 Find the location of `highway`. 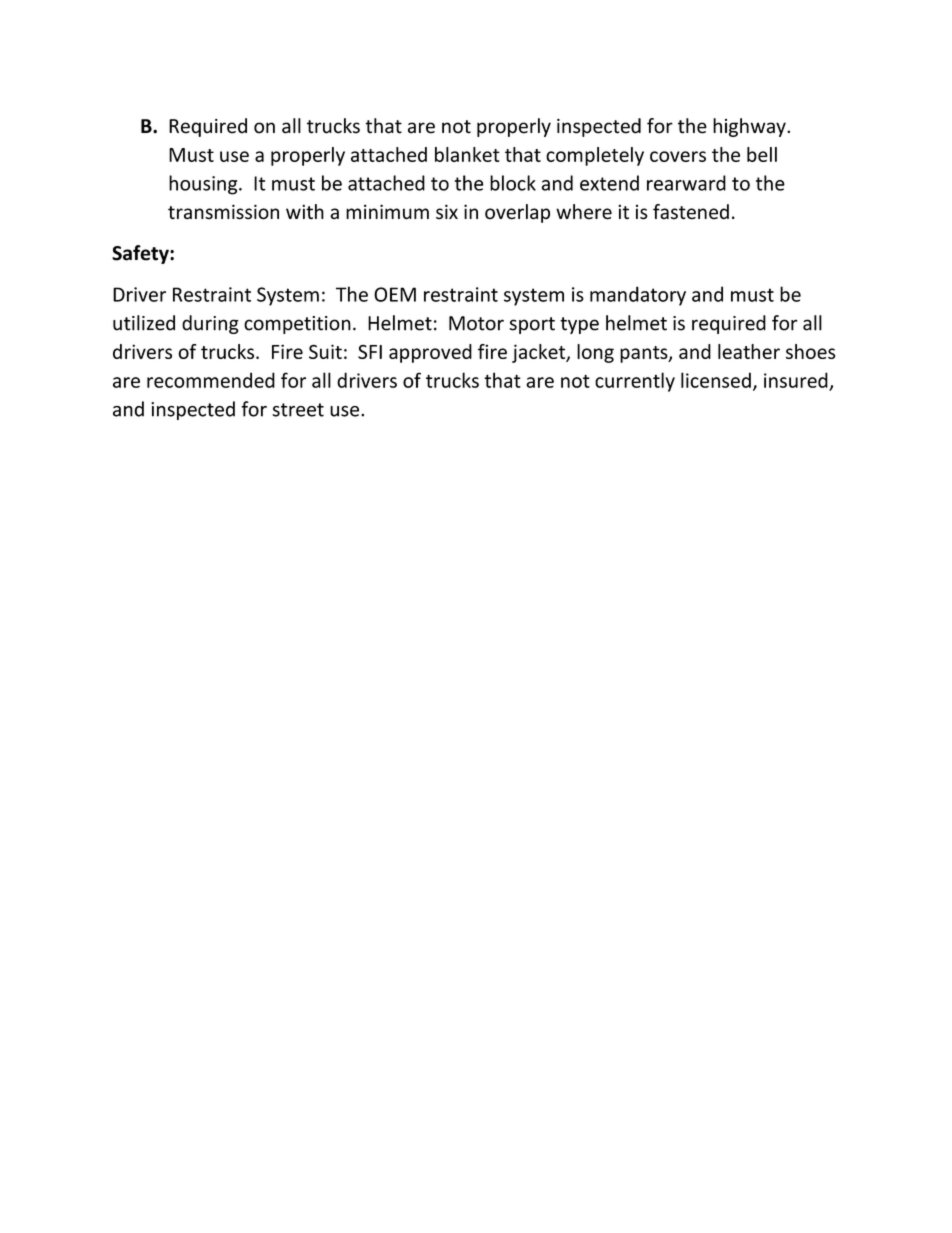

highway is located at coordinates (750, 127).
